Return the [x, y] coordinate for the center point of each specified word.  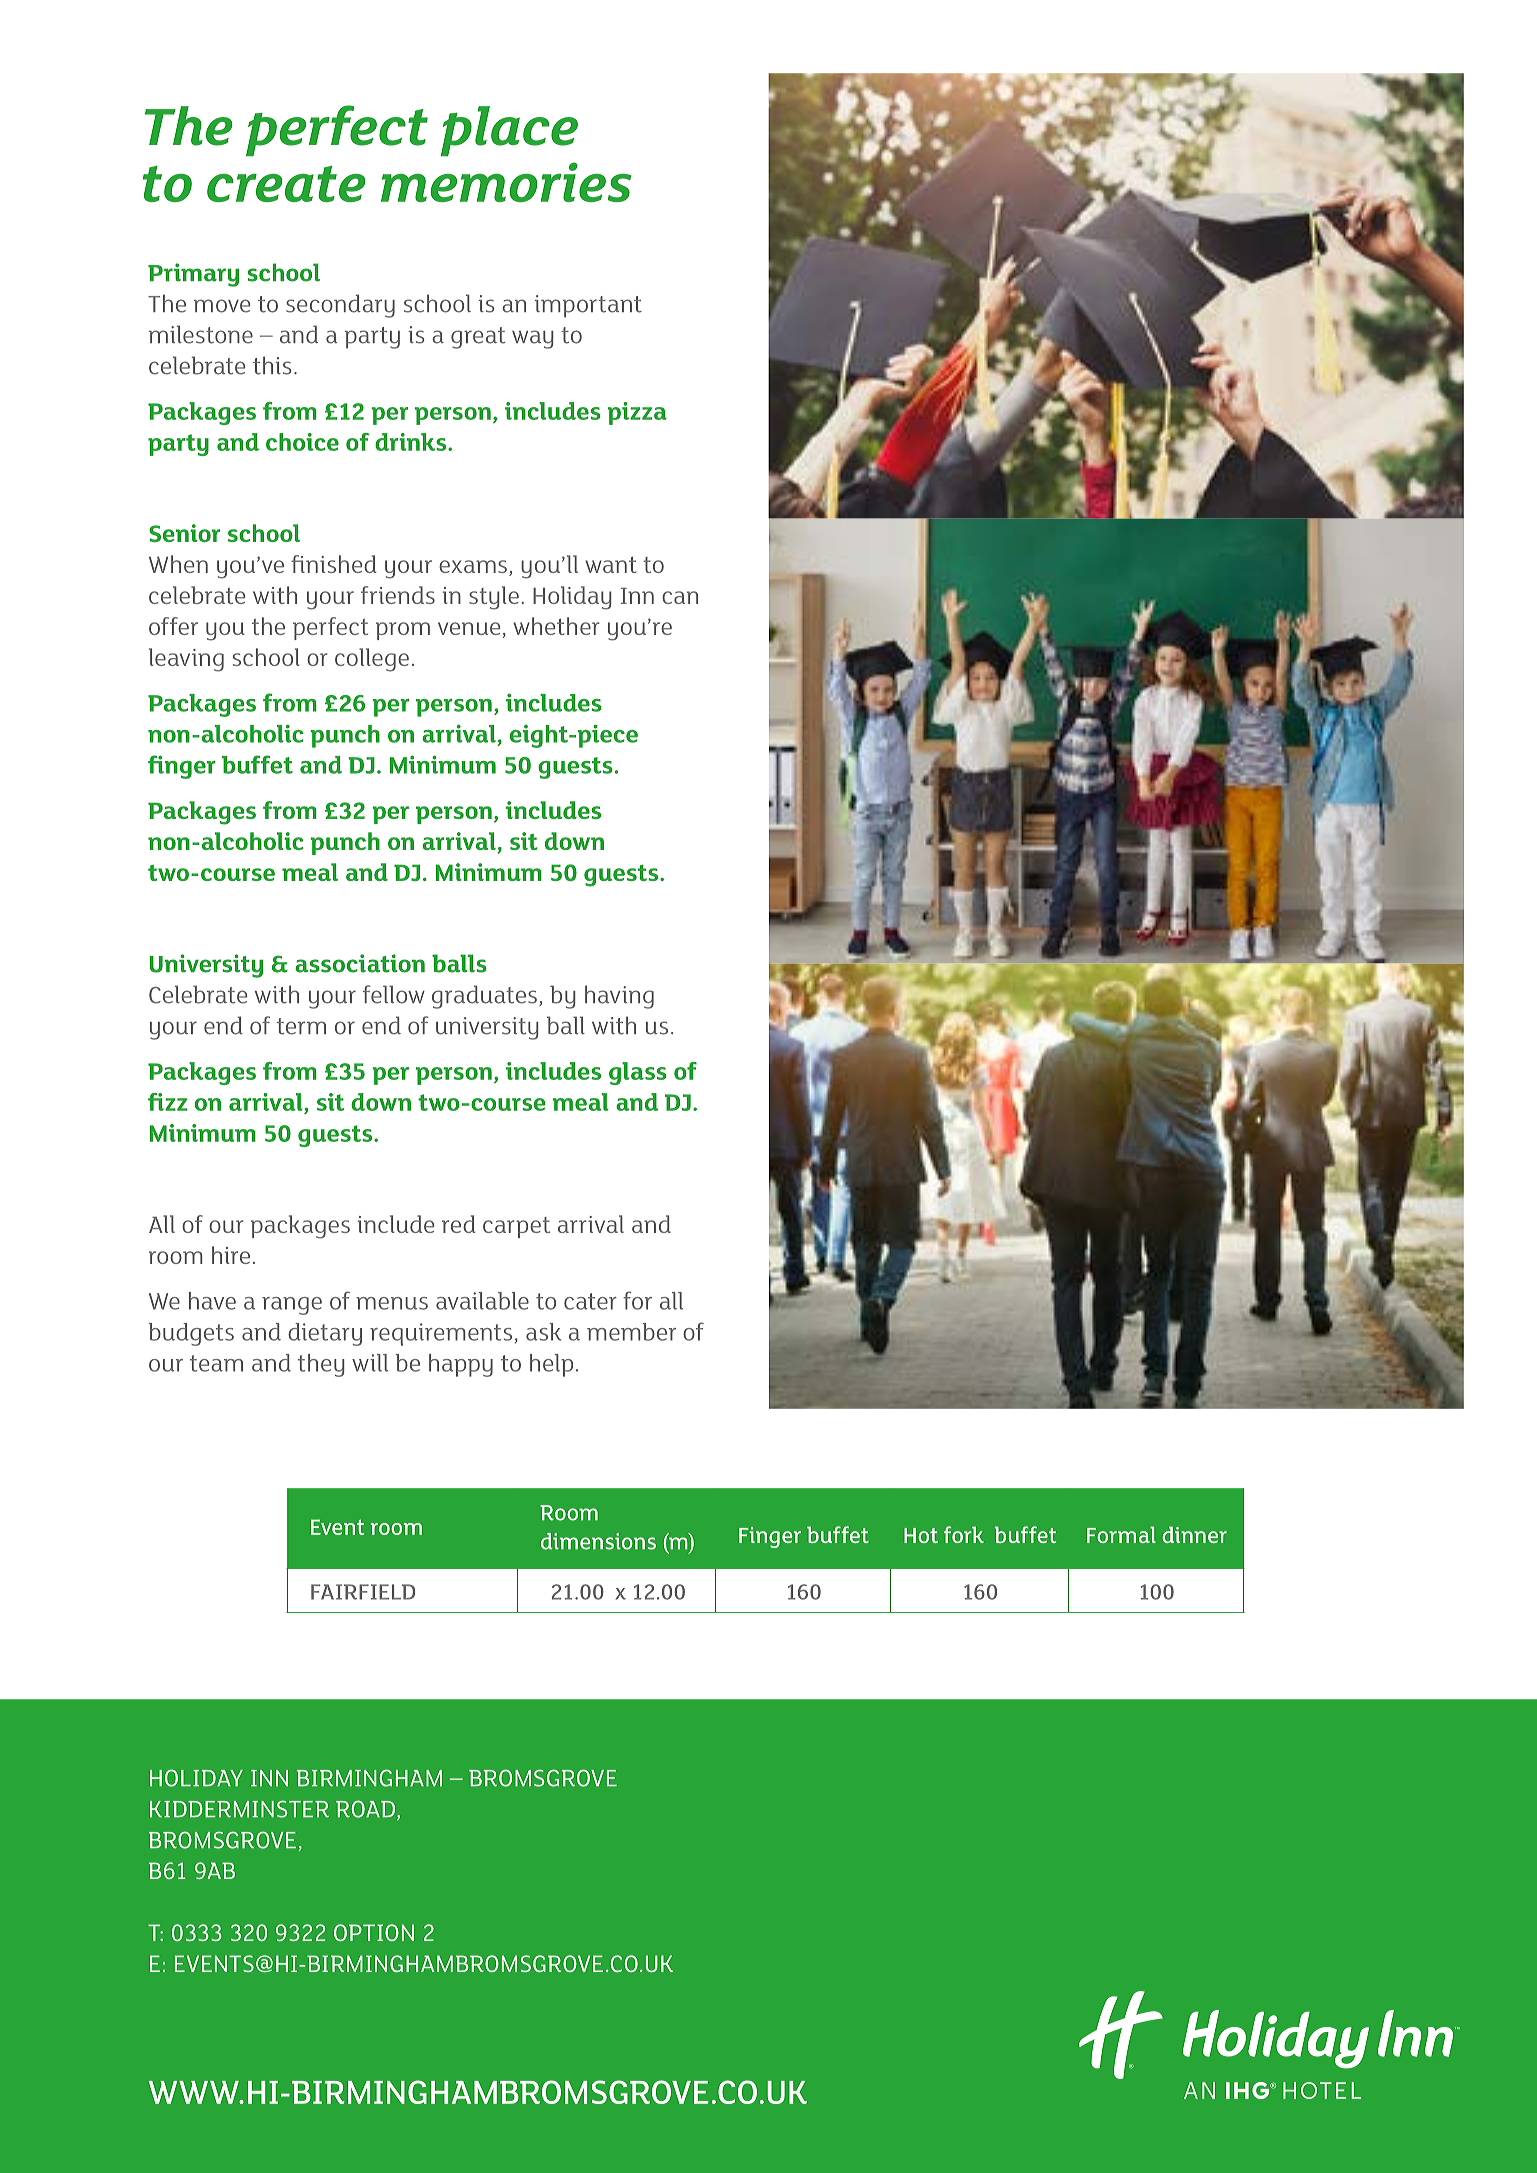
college [372, 660]
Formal [1121, 1534]
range [292, 1306]
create [286, 184]
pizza [637, 413]
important [588, 306]
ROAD [365, 1809]
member [631, 1332]
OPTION [374, 1932]
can [680, 597]
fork [964, 1534]
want [611, 565]
